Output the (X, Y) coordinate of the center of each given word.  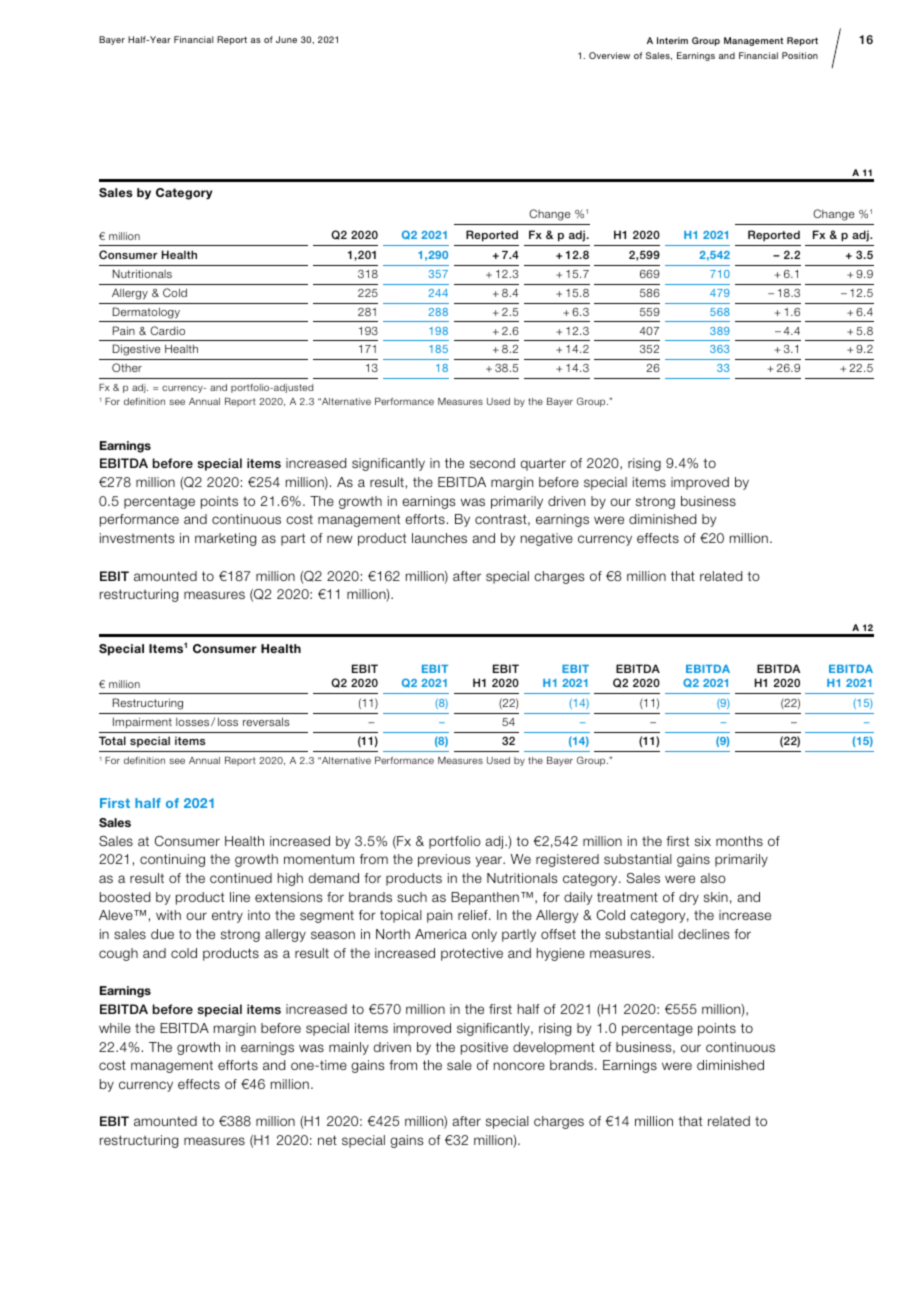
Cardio (167, 330)
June (286, 39)
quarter (543, 464)
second (492, 463)
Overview (609, 55)
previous (444, 860)
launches (439, 538)
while (115, 1028)
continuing (172, 860)
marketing (225, 539)
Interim (672, 40)
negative (547, 539)
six (703, 841)
